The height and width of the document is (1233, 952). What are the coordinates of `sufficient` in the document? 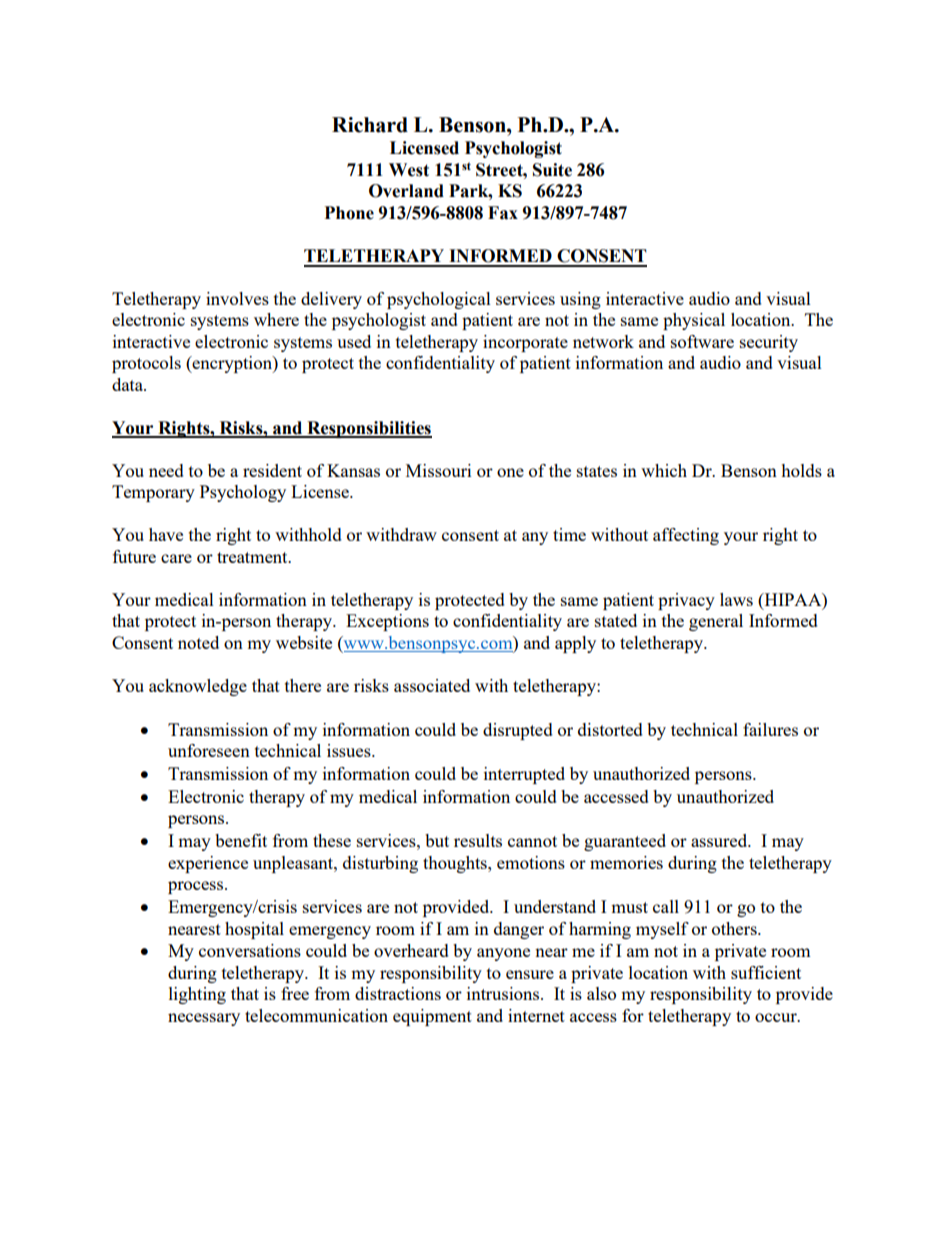 It's located at (766, 972).
